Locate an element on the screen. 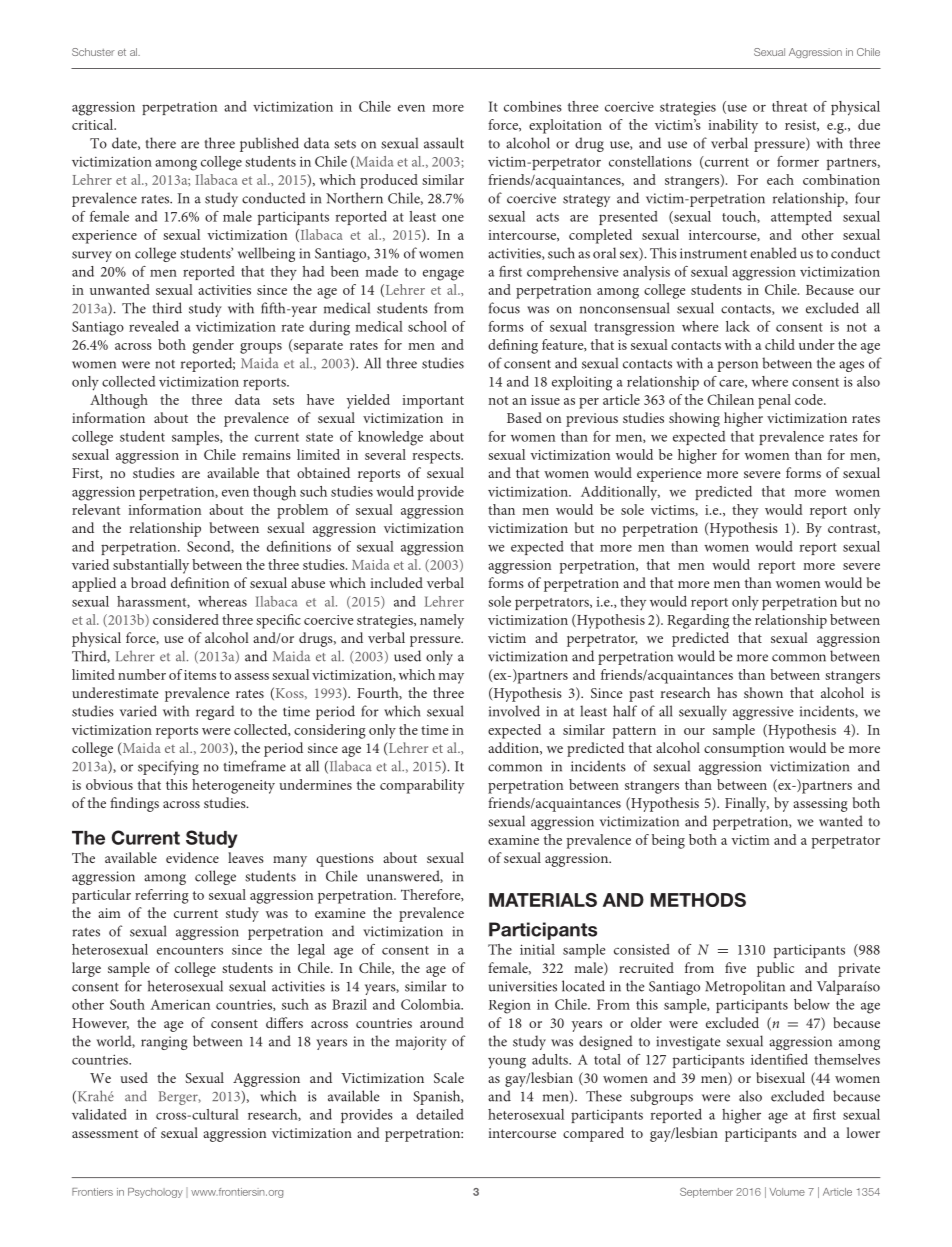 The width and height of the screenshot is (952, 1247). namely is located at coordinates (442, 621).
